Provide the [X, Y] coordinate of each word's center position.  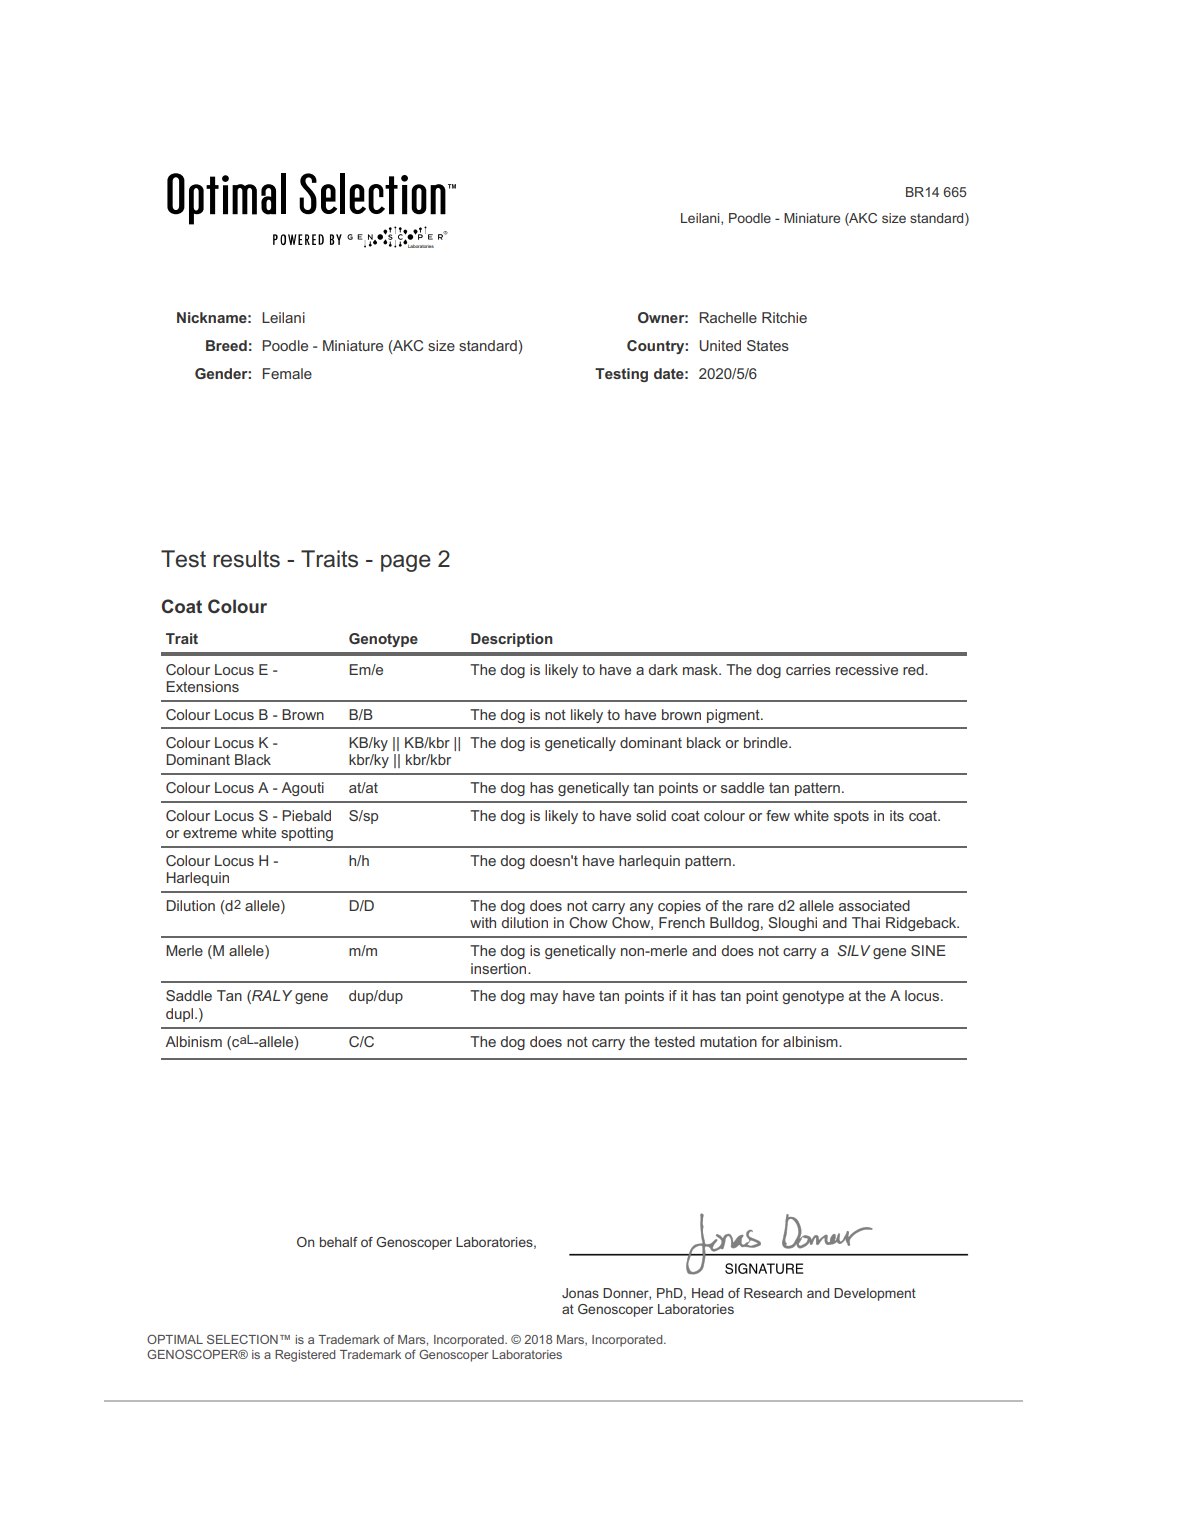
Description [512, 640]
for [770, 1041]
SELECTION [242, 1339]
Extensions [202, 686]
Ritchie [784, 317]
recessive [867, 669]
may [544, 998]
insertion [500, 968]
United [720, 345]
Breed [226, 345]
